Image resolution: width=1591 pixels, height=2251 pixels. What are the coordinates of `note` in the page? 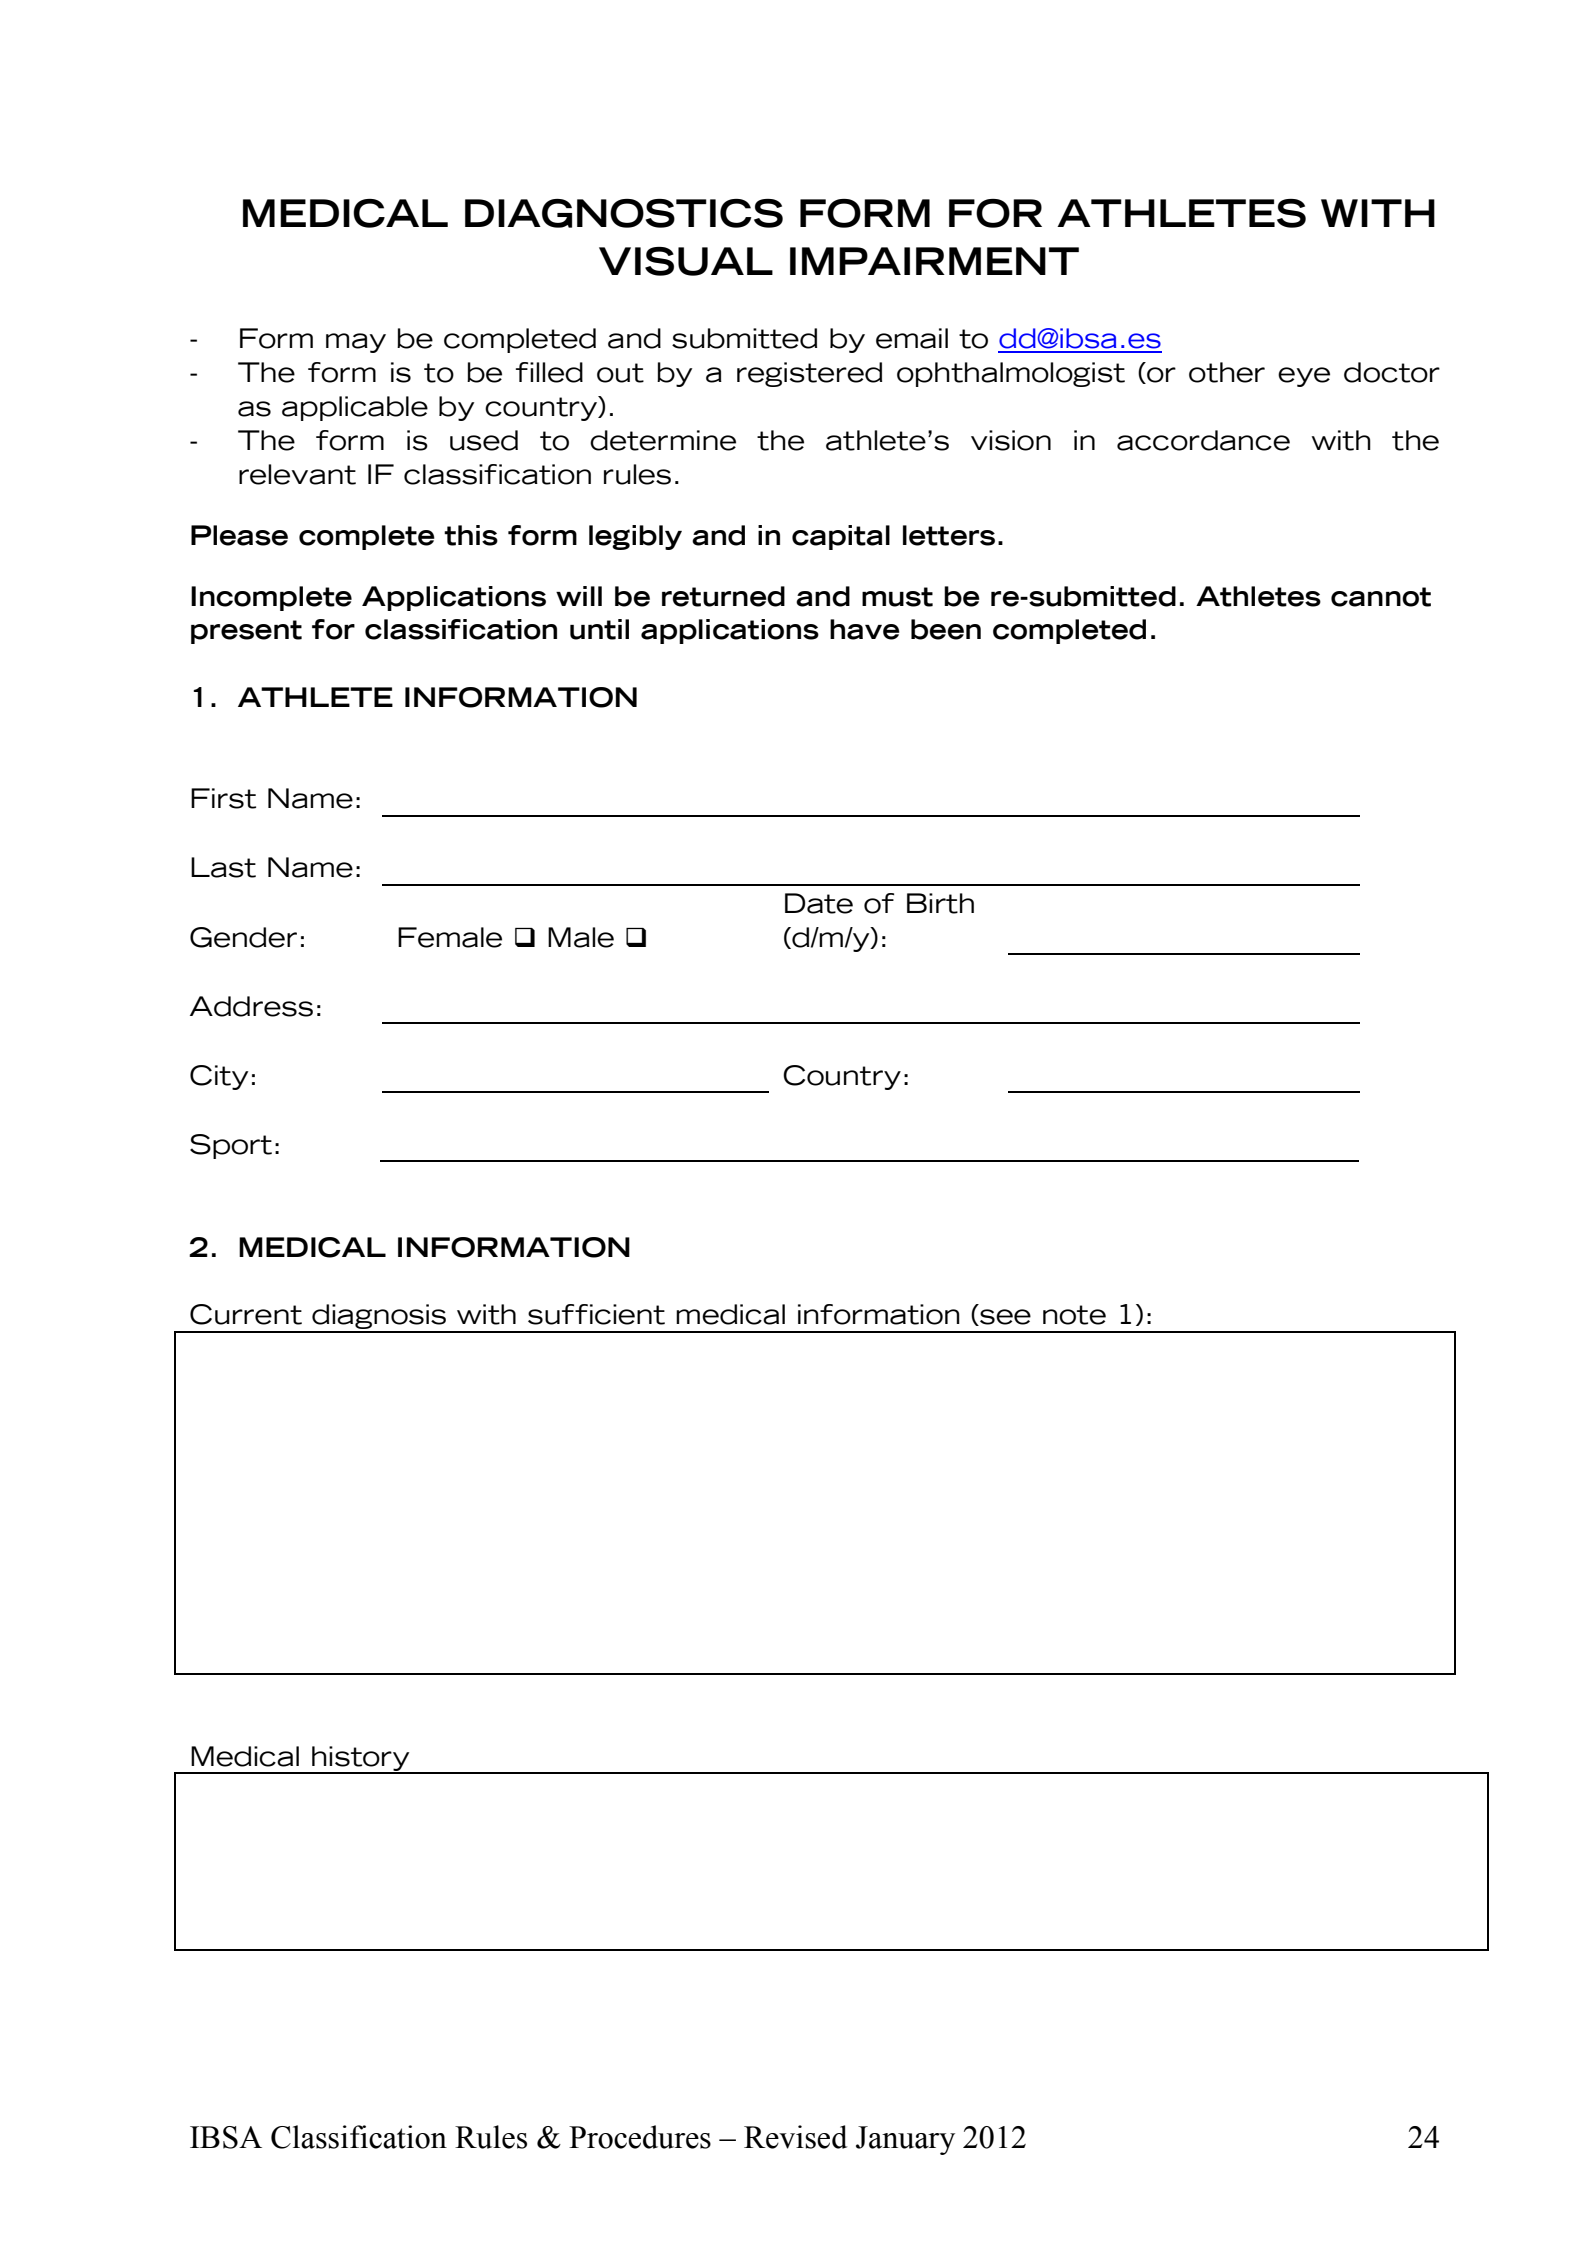 It's located at (1074, 1315).
